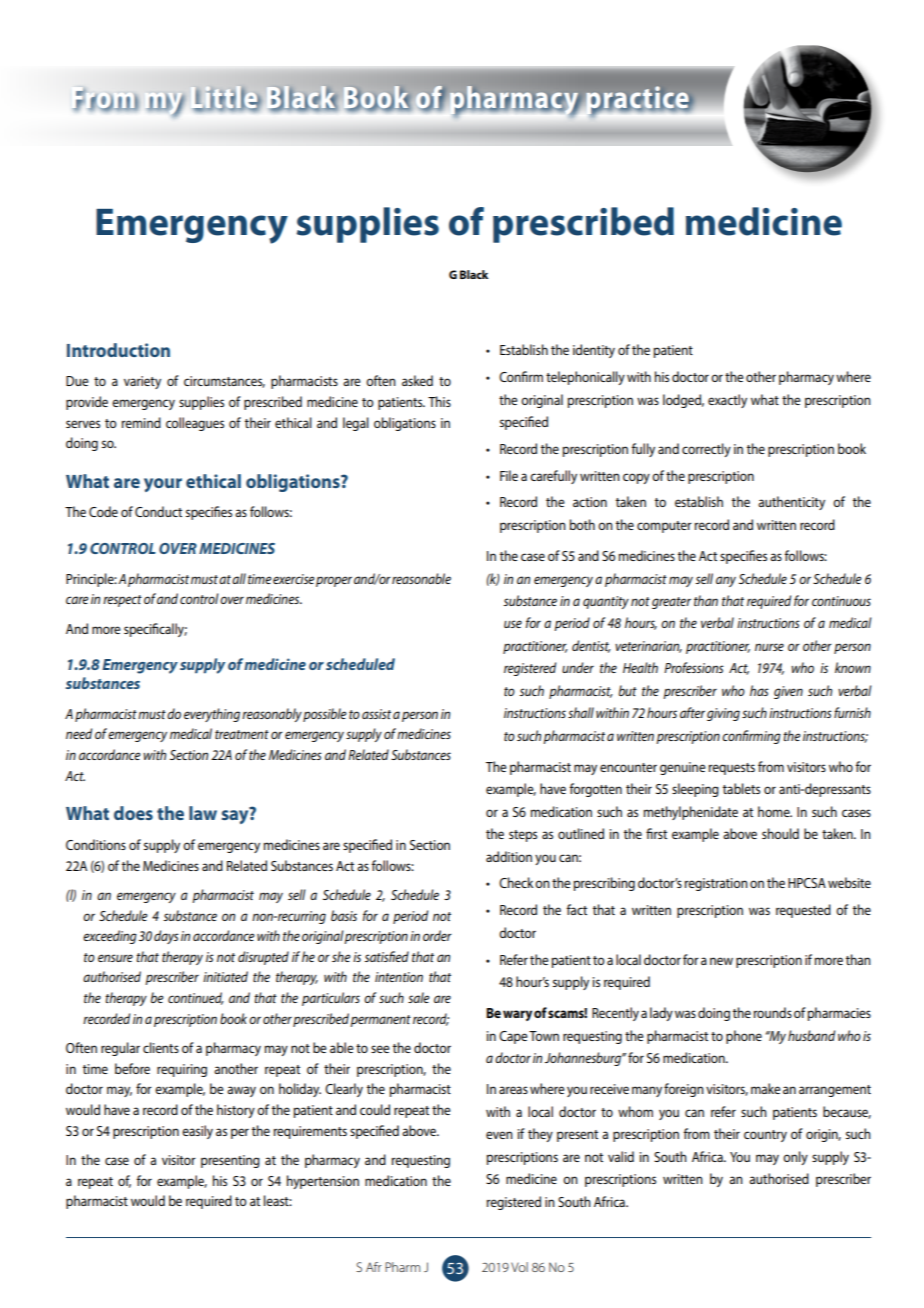 The height and width of the screenshot is (1308, 924). What do you see at coordinates (721, 961) in the screenshot?
I see `new` at bounding box center [721, 961].
